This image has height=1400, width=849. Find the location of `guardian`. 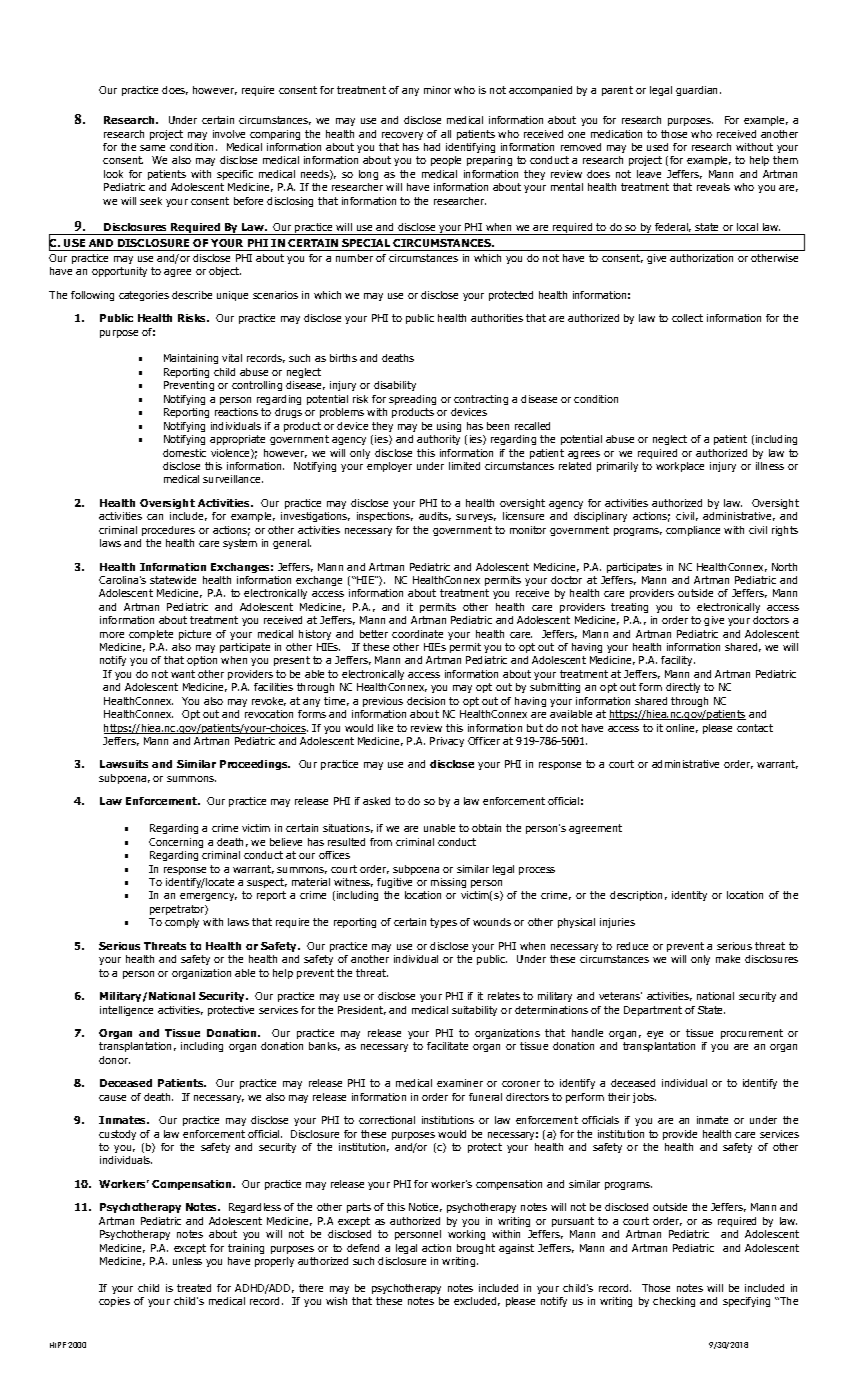

guardian is located at coordinates (698, 91).
